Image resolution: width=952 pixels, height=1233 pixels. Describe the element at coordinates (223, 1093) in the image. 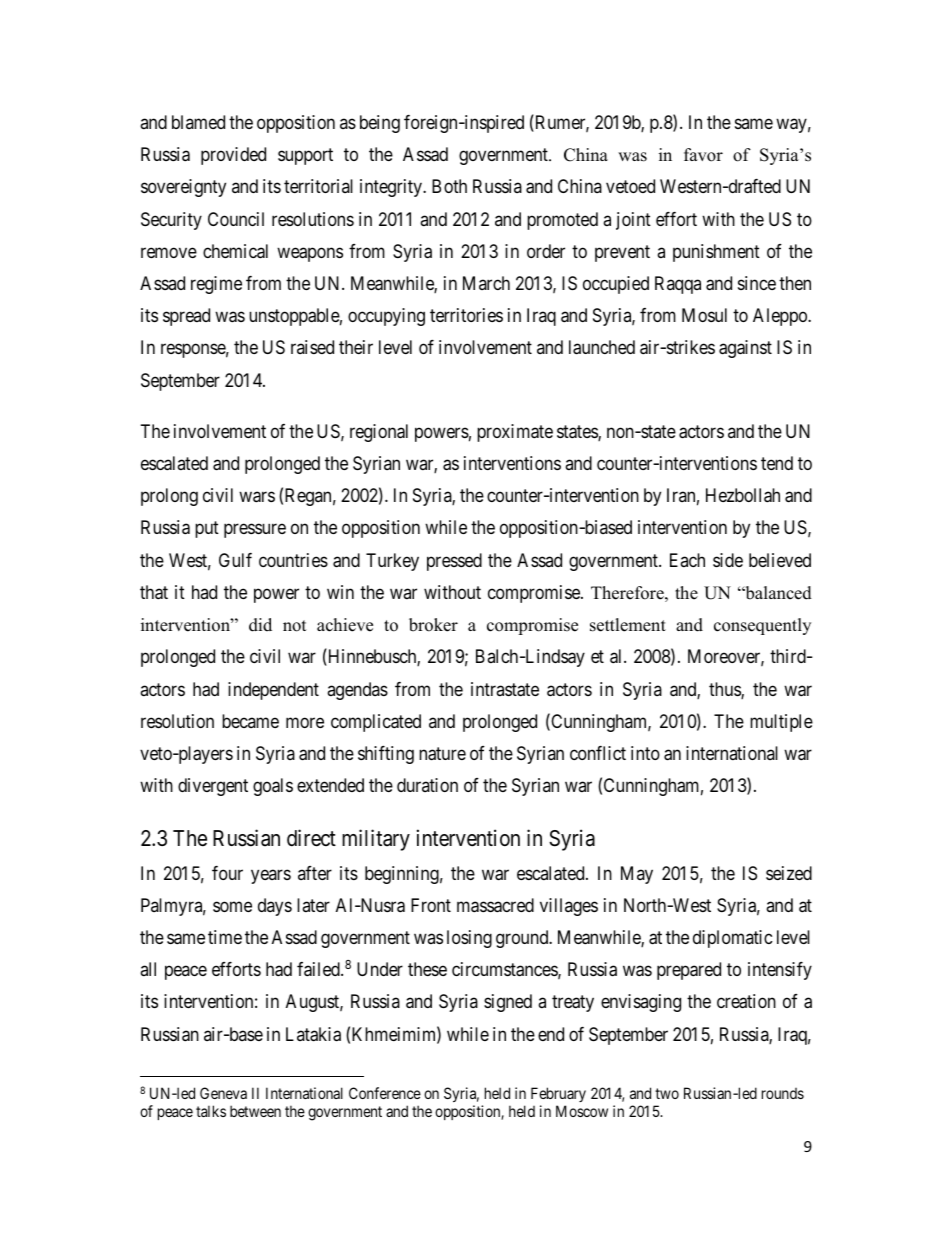

I see `Geneva` at that location.
